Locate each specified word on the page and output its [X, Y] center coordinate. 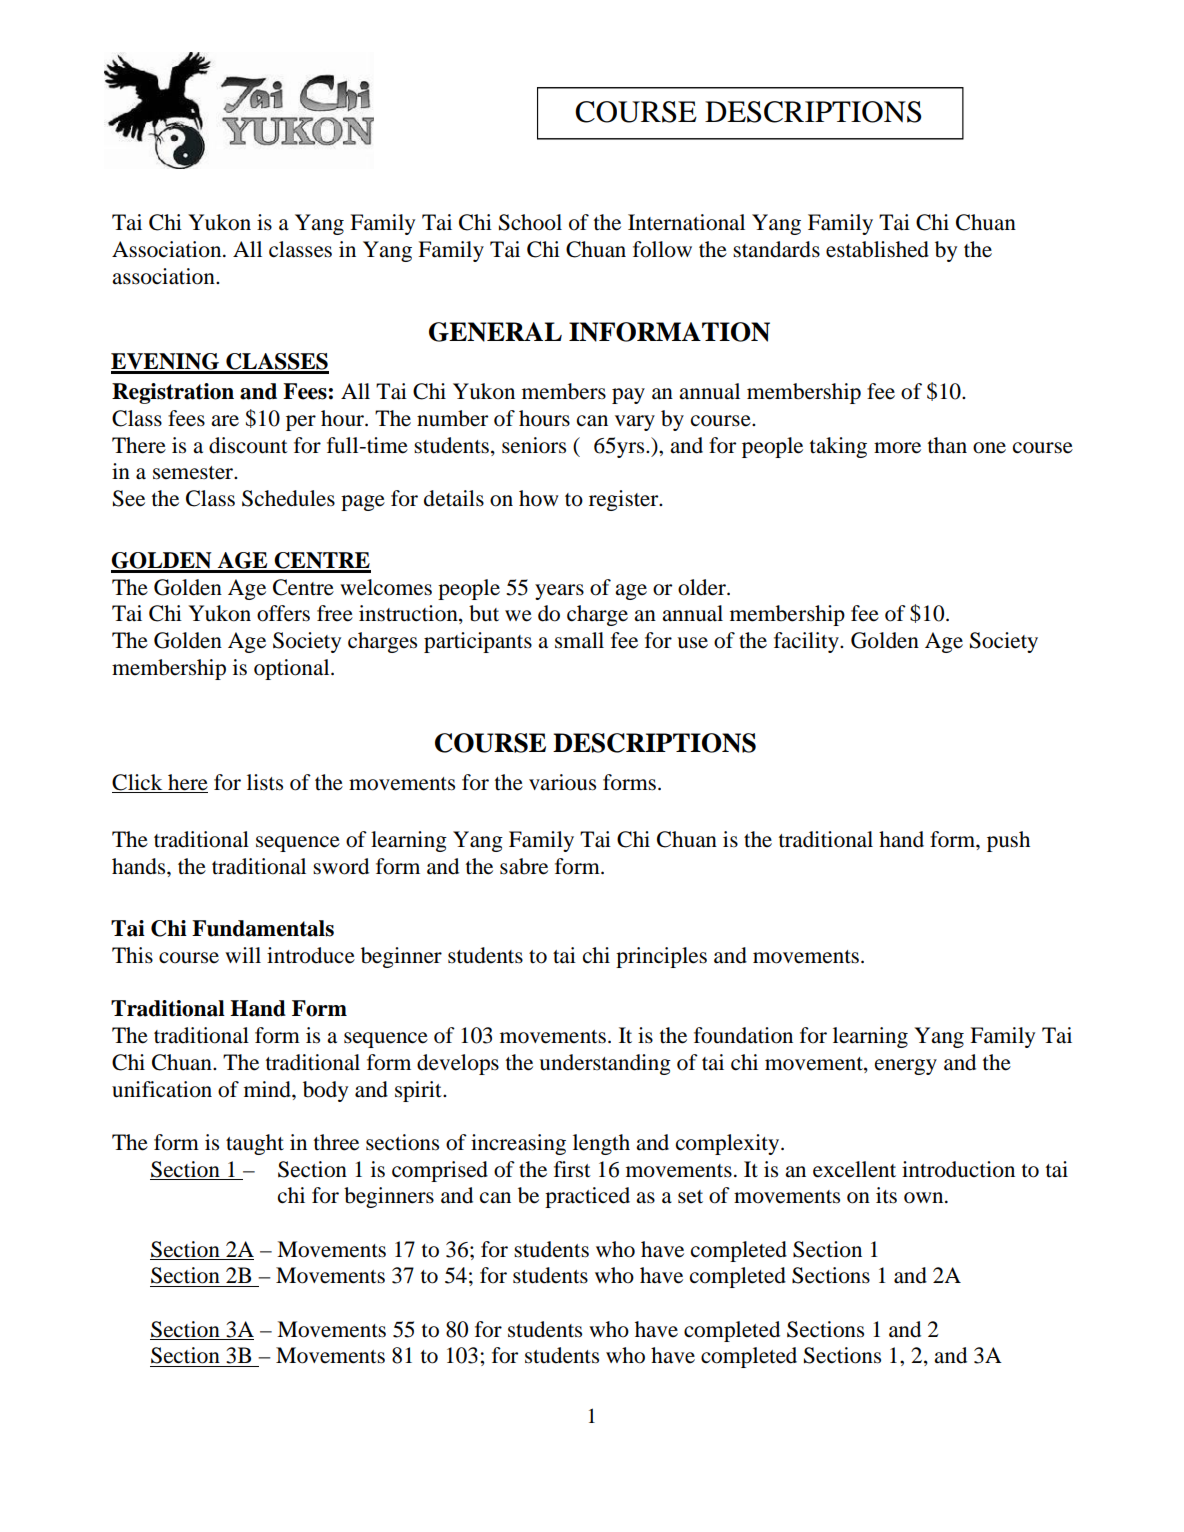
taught [255, 1144]
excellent [854, 1169]
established [877, 249]
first [572, 1169]
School [530, 222]
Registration [173, 393]
